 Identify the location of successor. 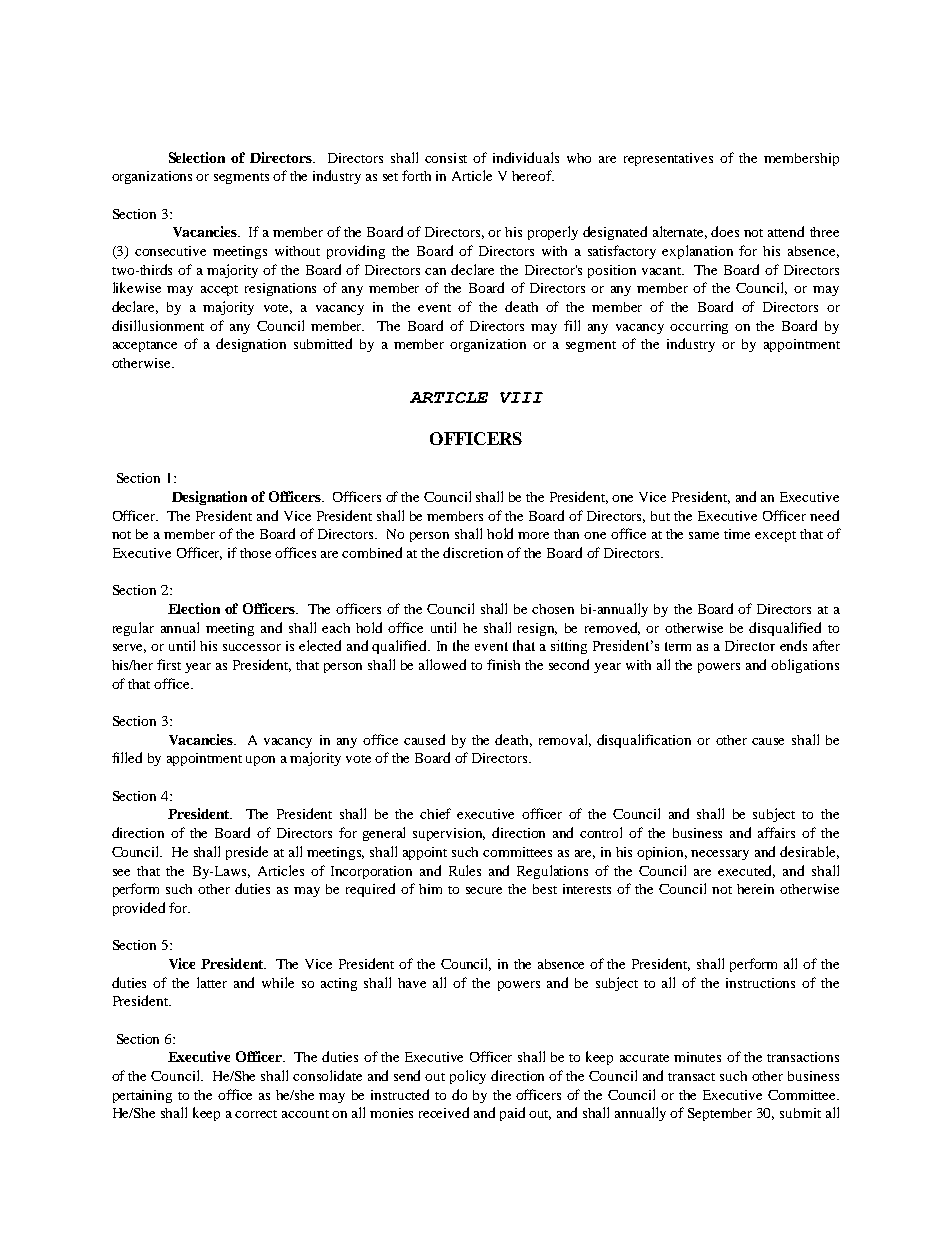
(252, 647).
